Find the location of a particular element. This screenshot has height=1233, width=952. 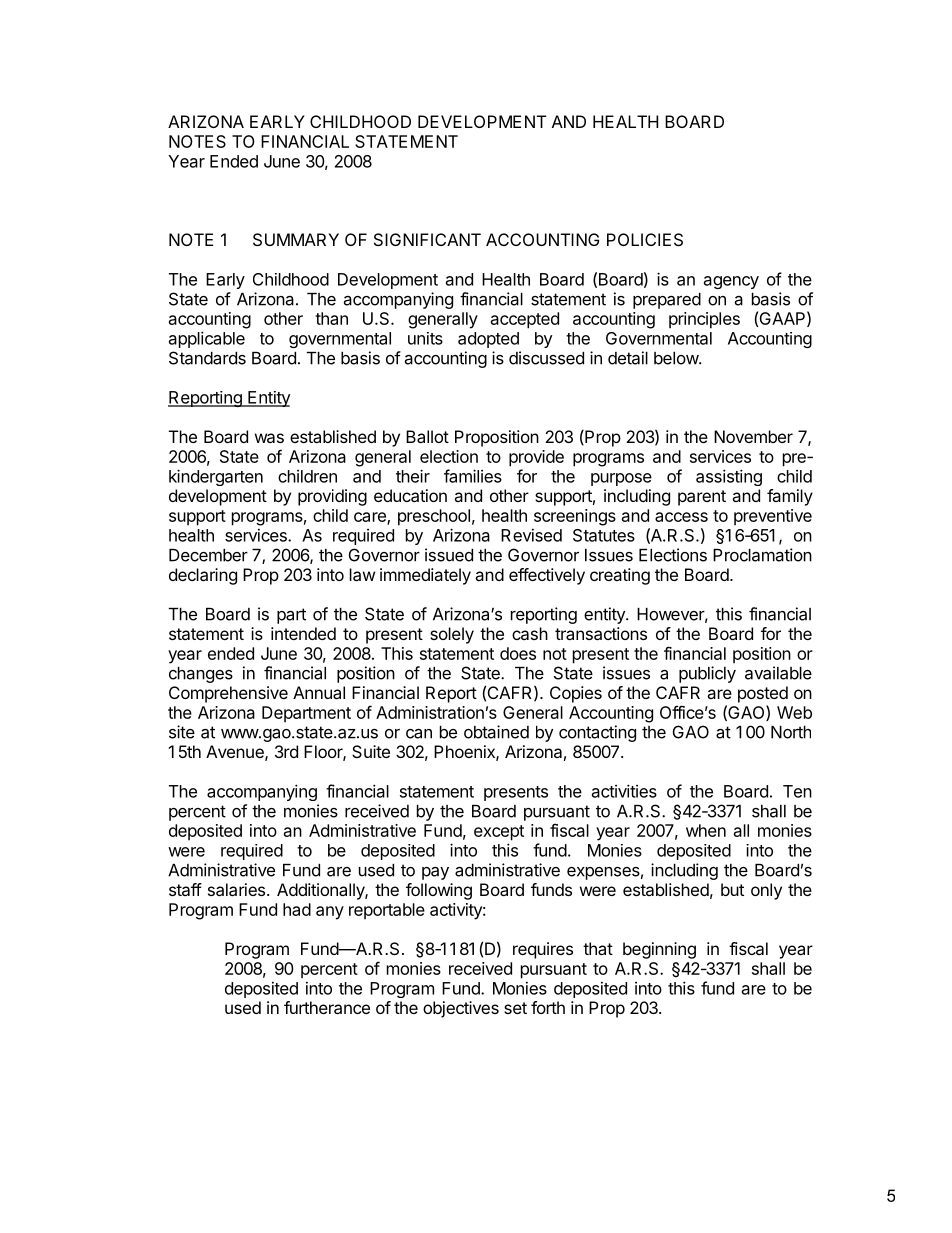

SUMMARY is located at coordinates (296, 239).
